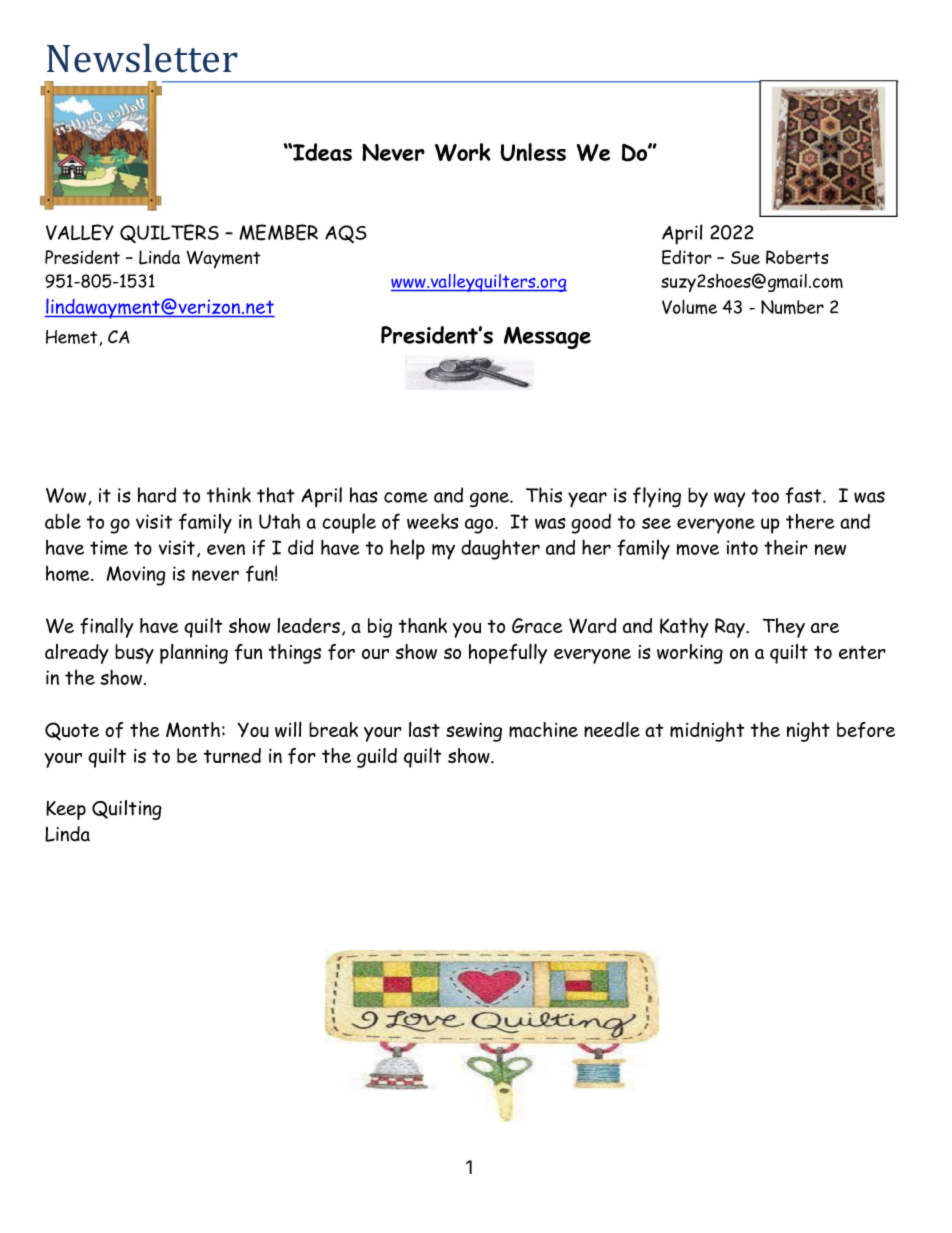 This image has width=952, height=1233. I want to click on daughter, so click(500, 549).
